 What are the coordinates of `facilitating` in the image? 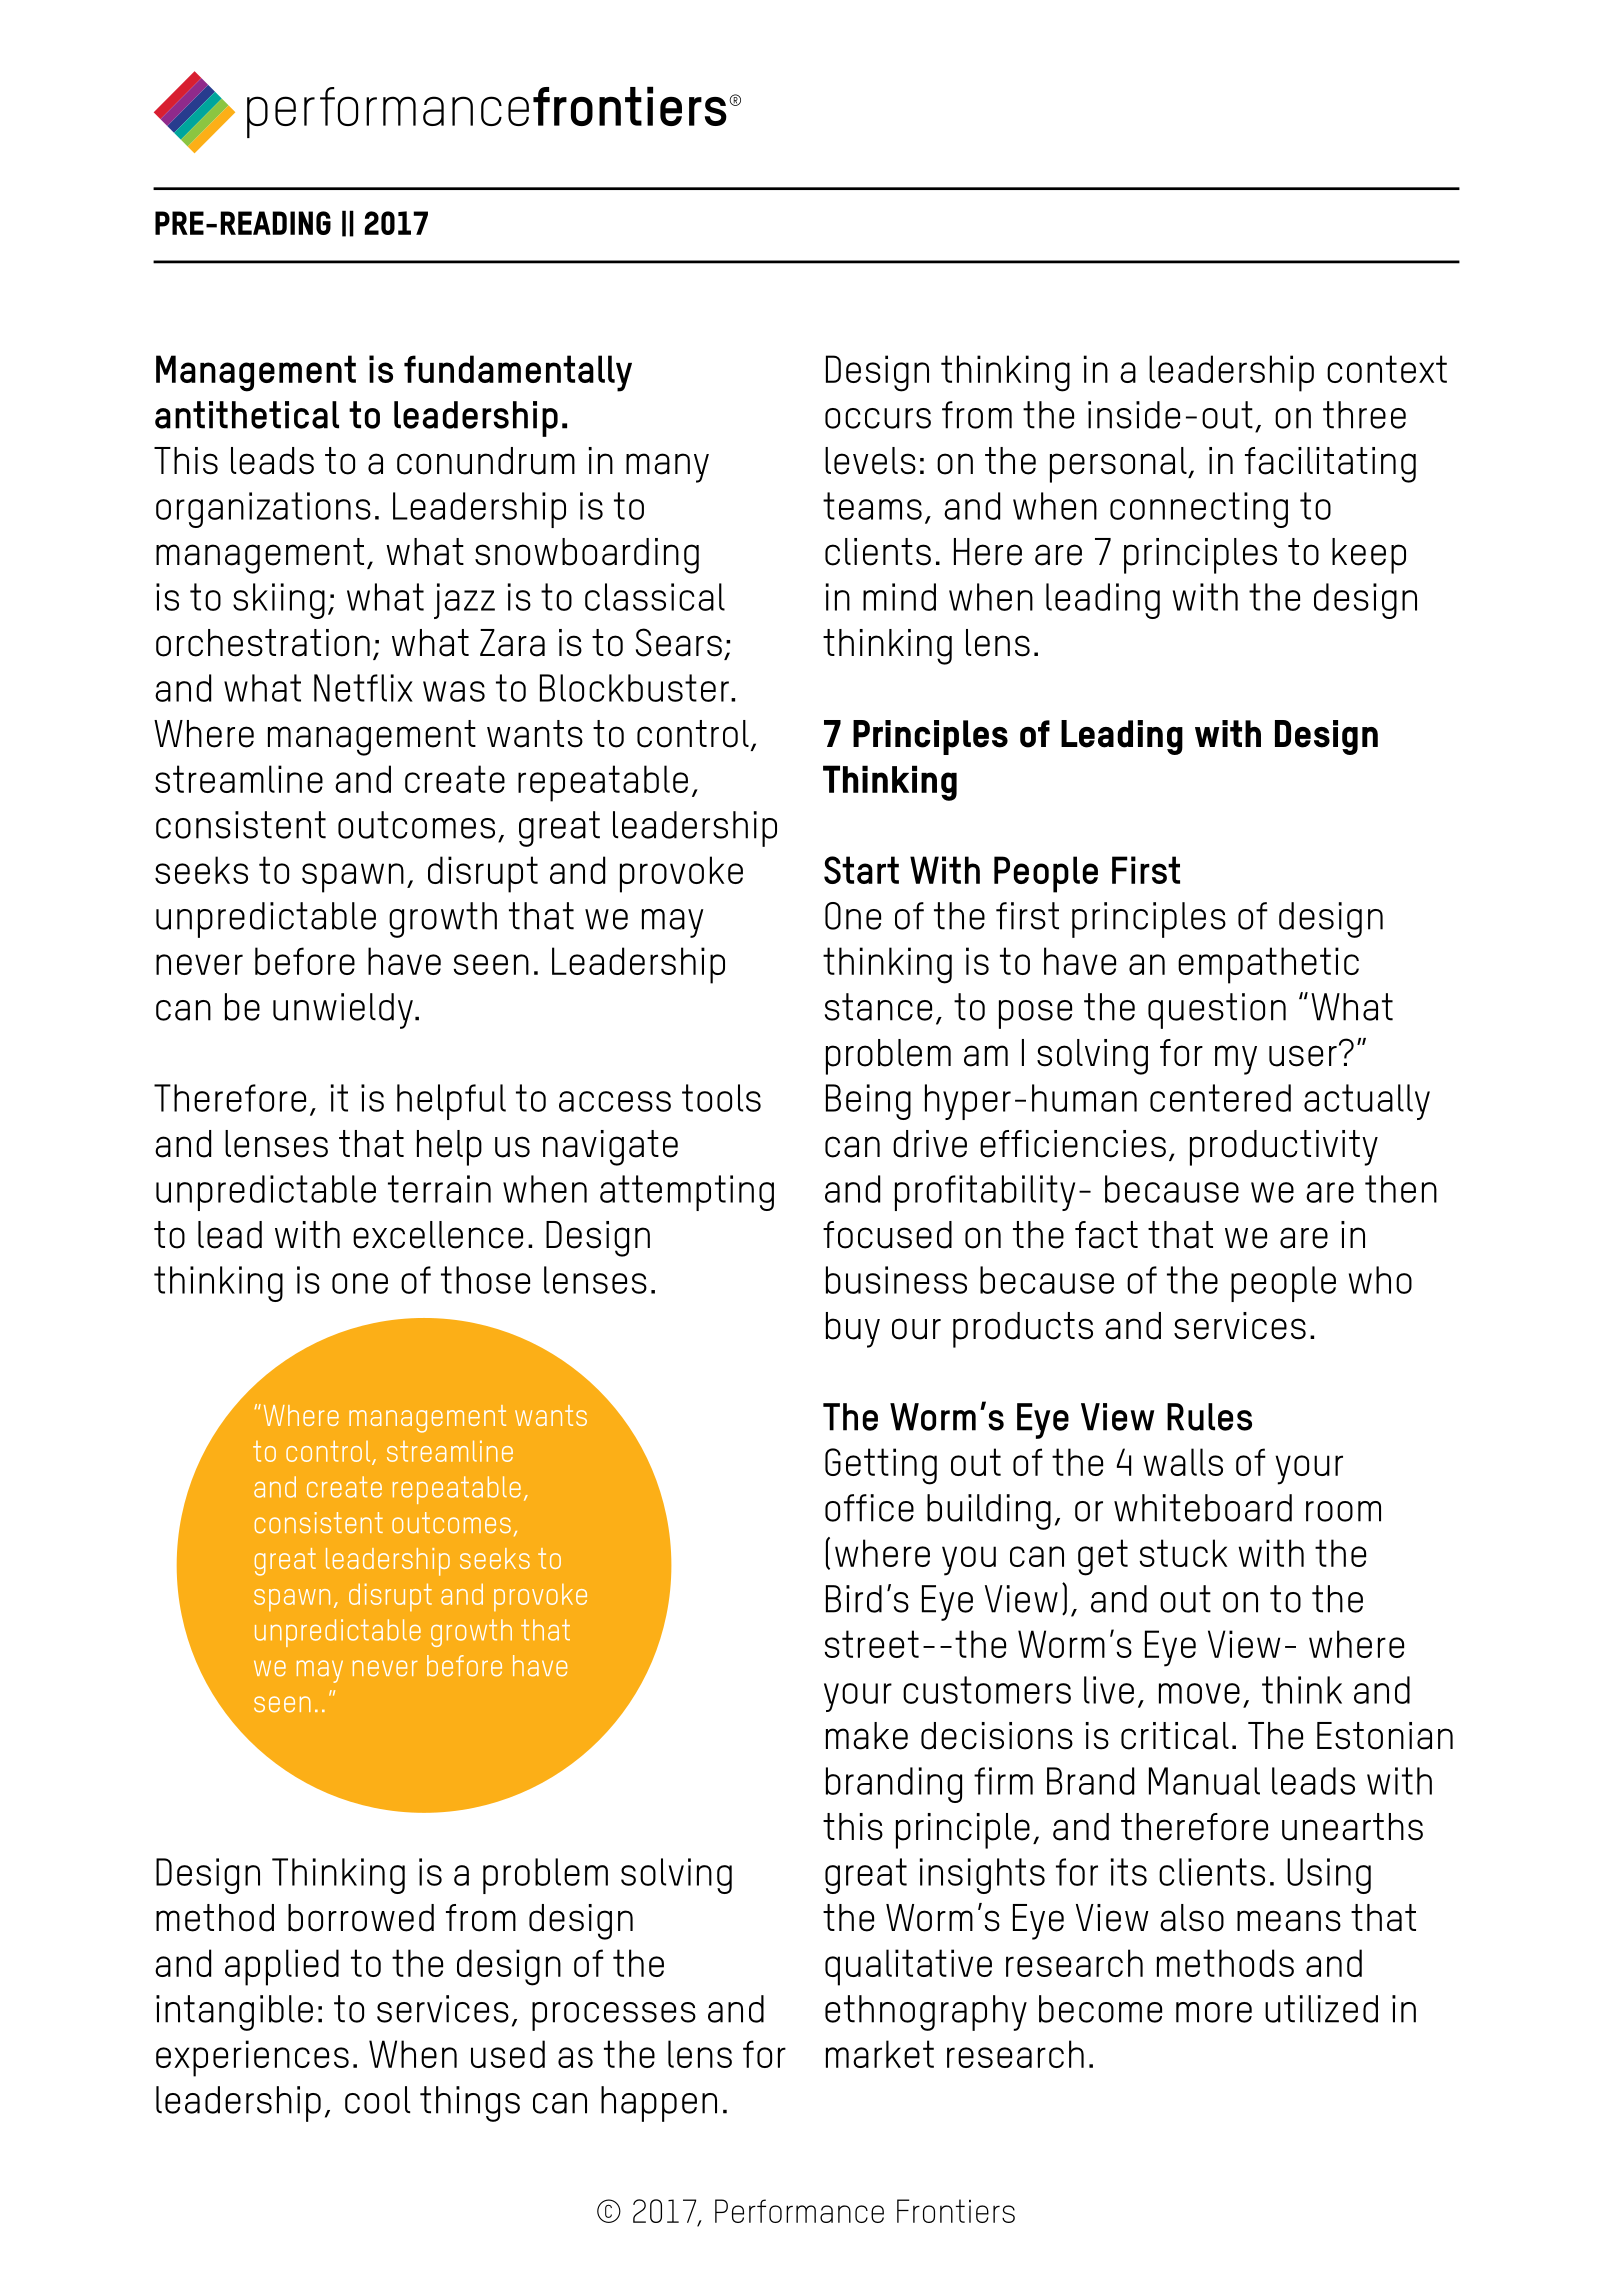 It's located at (1330, 465).
